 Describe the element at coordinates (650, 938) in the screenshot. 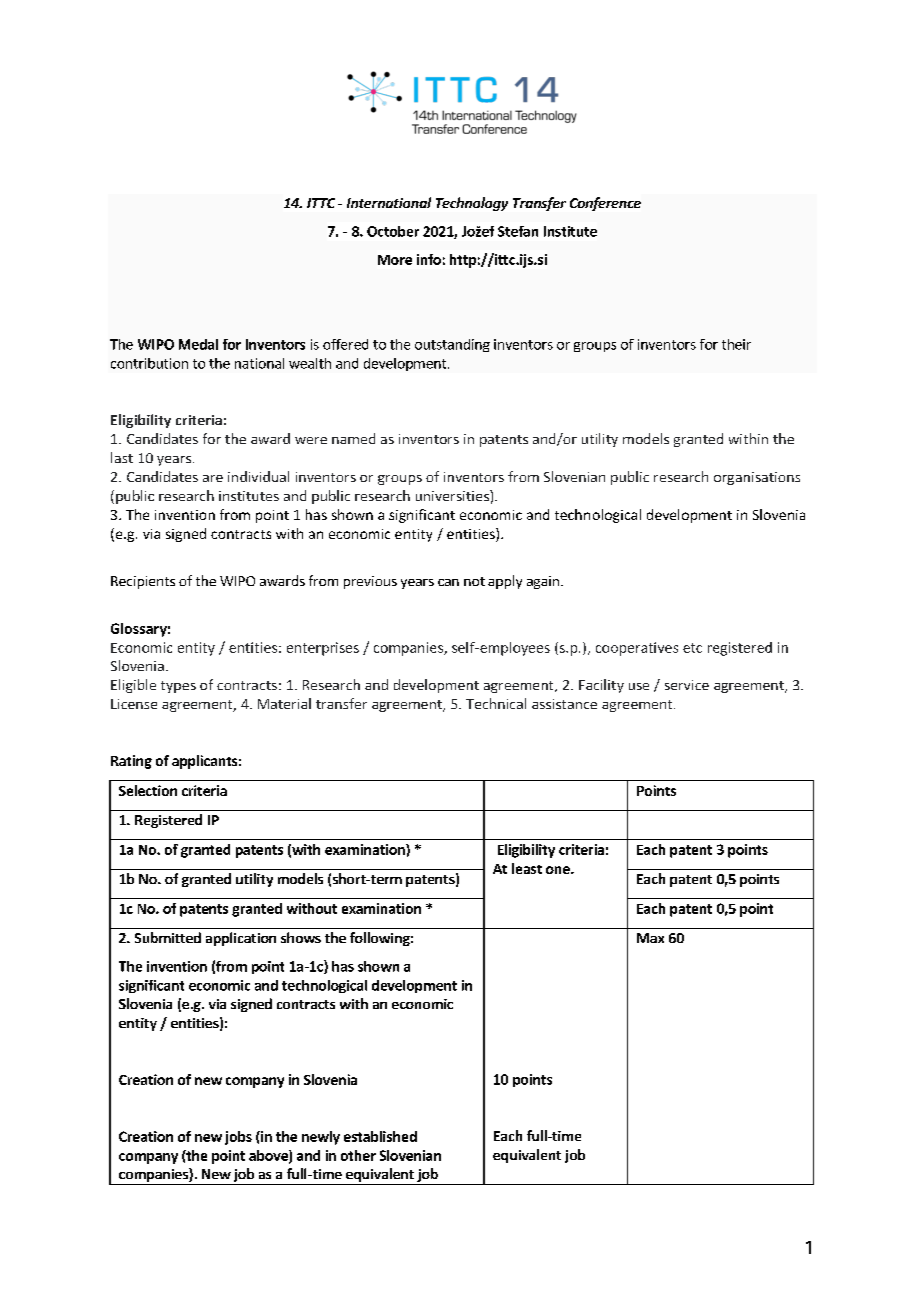

I see `Max` at that location.
